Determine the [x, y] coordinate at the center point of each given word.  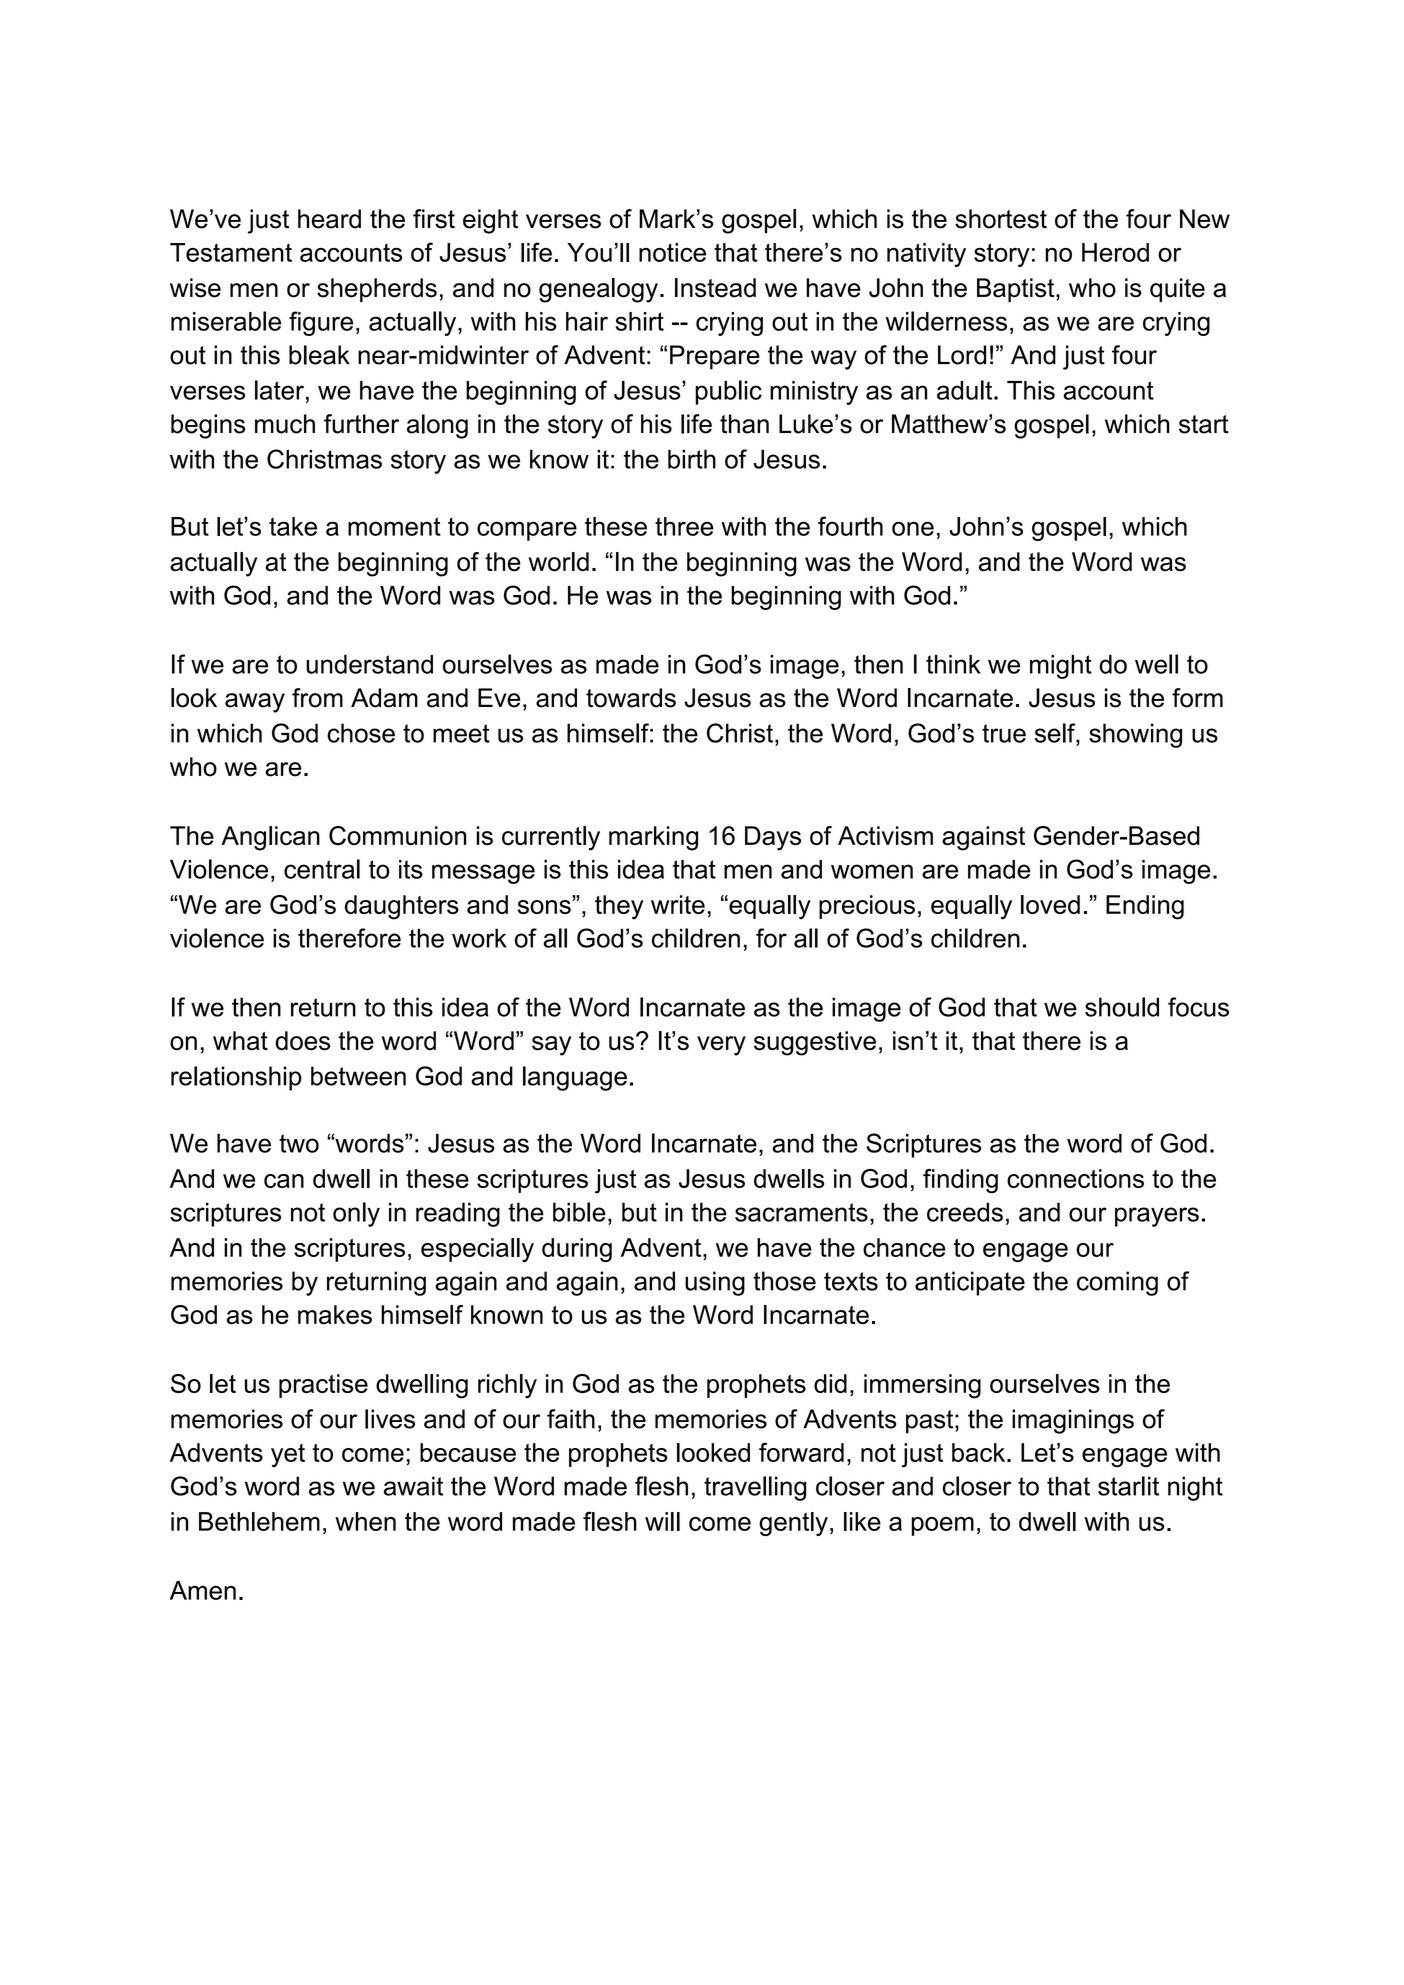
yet [288, 1456]
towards [631, 698]
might [1061, 667]
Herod [1115, 252]
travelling [755, 1488]
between [358, 1076]
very [721, 1046]
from [317, 698]
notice [672, 252]
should [1122, 1007]
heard [329, 219]
